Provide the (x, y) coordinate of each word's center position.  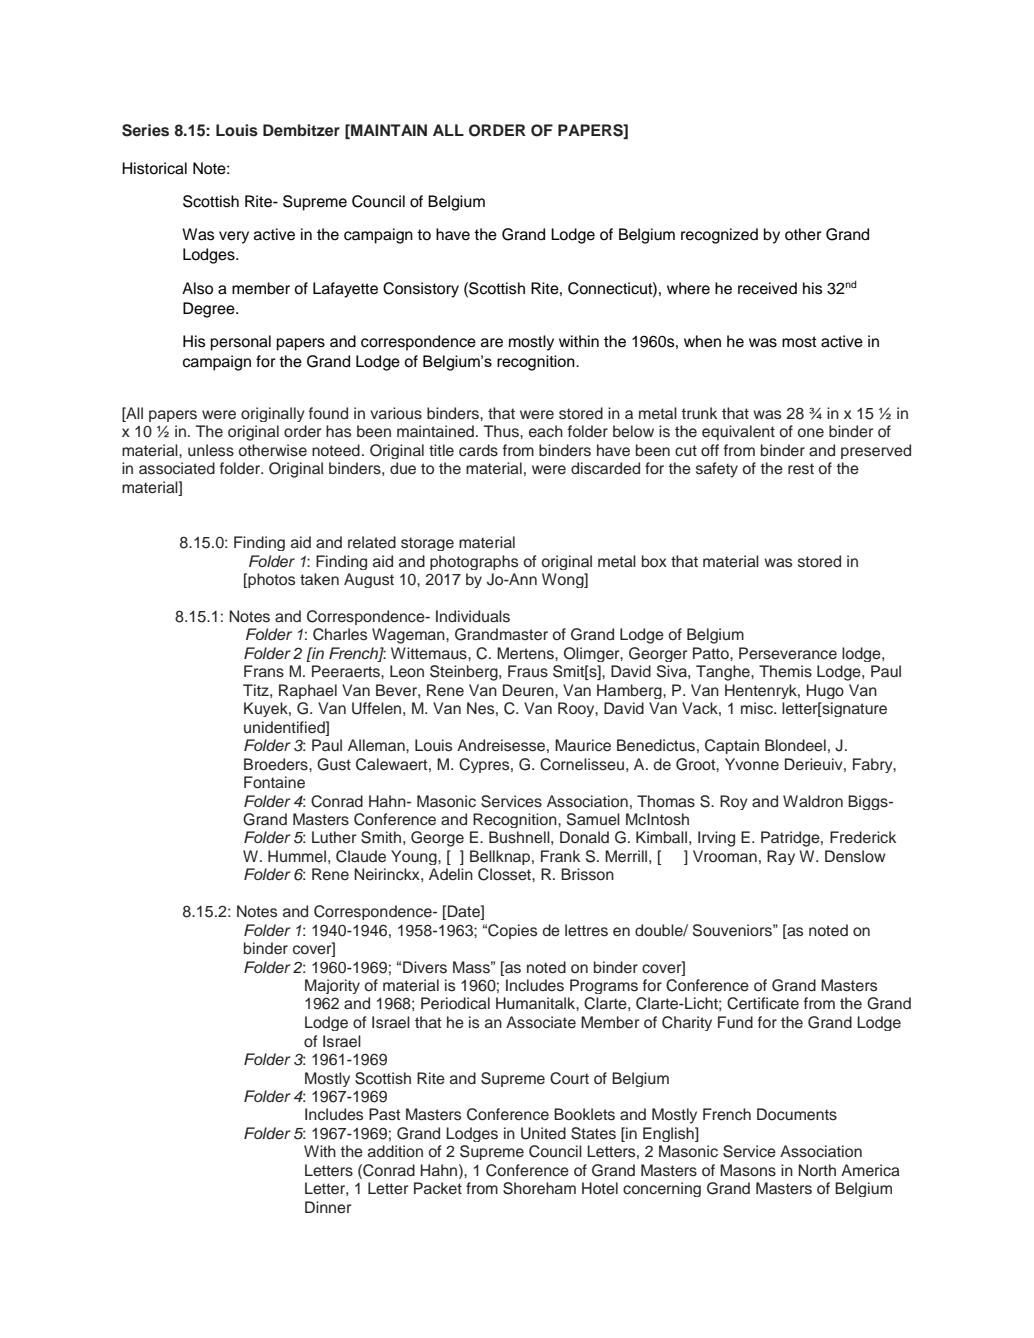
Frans (264, 671)
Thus (502, 431)
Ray (781, 857)
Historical (154, 168)
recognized (719, 236)
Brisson (587, 874)
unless (211, 450)
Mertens (526, 653)
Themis (785, 671)
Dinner (328, 1207)
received (767, 288)
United (543, 1133)
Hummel (297, 856)
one (811, 432)
